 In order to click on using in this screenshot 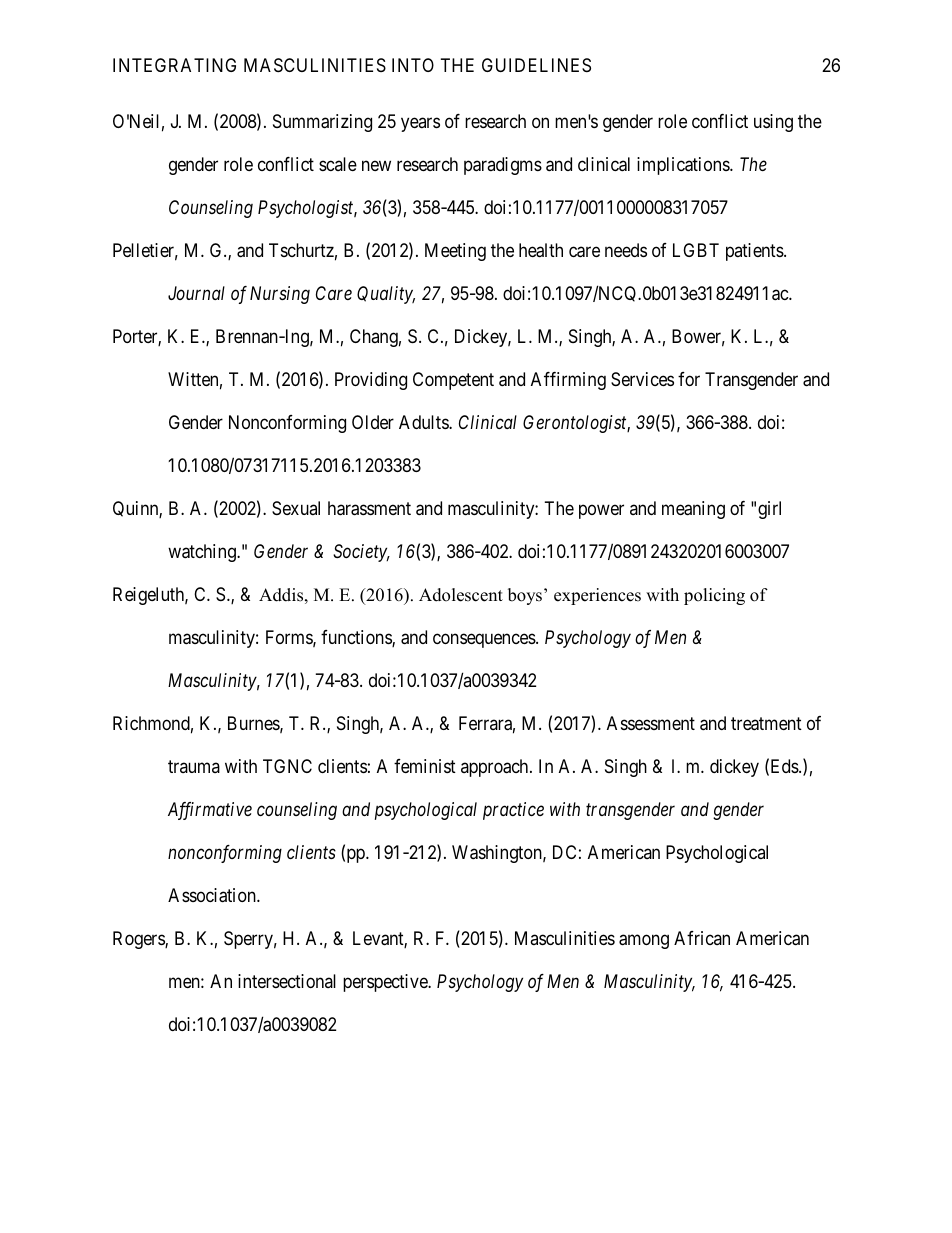, I will do `click(773, 123)`.
